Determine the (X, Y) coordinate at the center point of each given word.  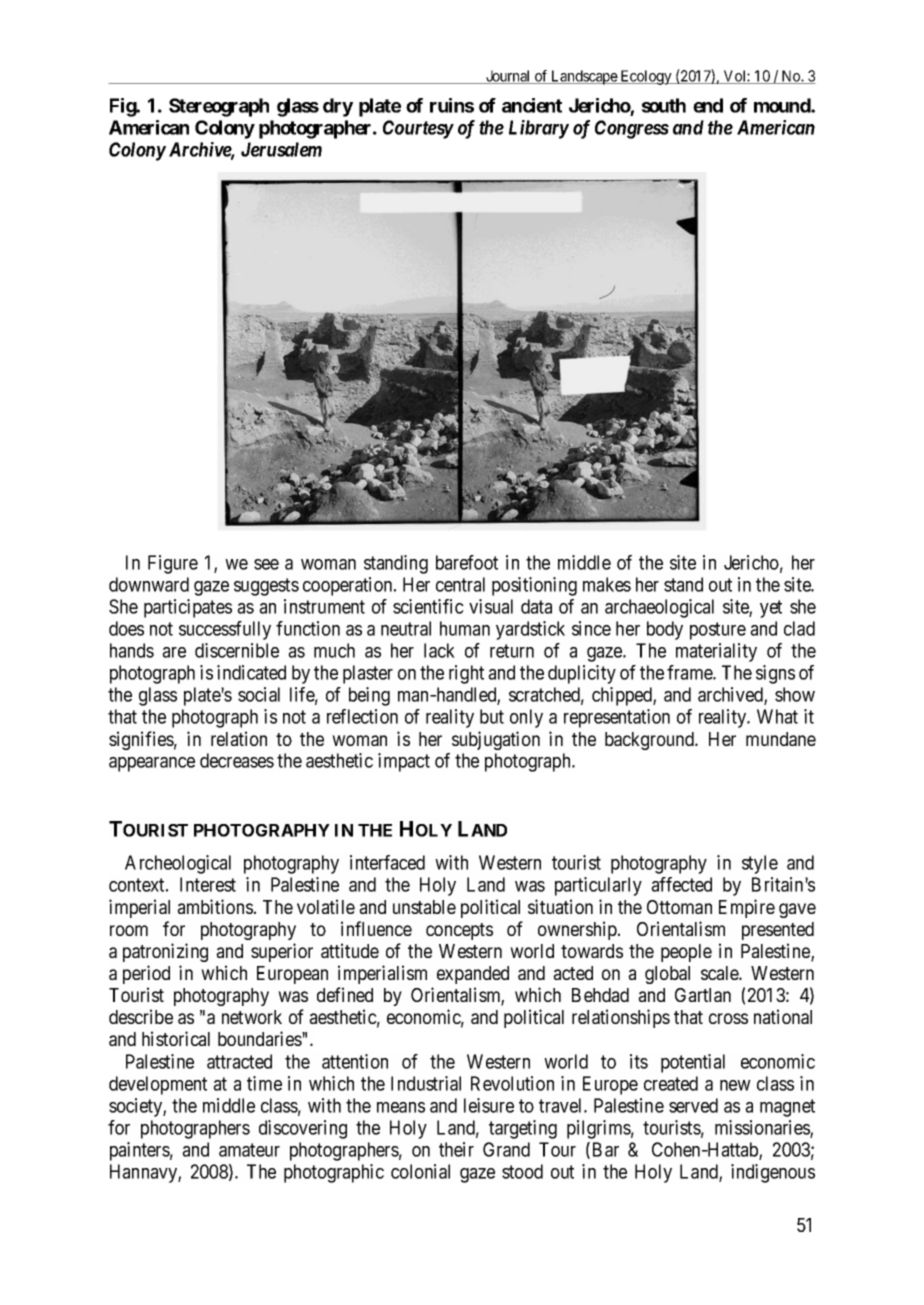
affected (681, 884)
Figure (173, 564)
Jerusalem (281, 149)
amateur (249, 1150)
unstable (424, 907)
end (708, 105)
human (465, 628)
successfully (225, 630)
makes (607, 584)
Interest (208, 884)
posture (718, 631)
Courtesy (418, 129)
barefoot (467, 562)
